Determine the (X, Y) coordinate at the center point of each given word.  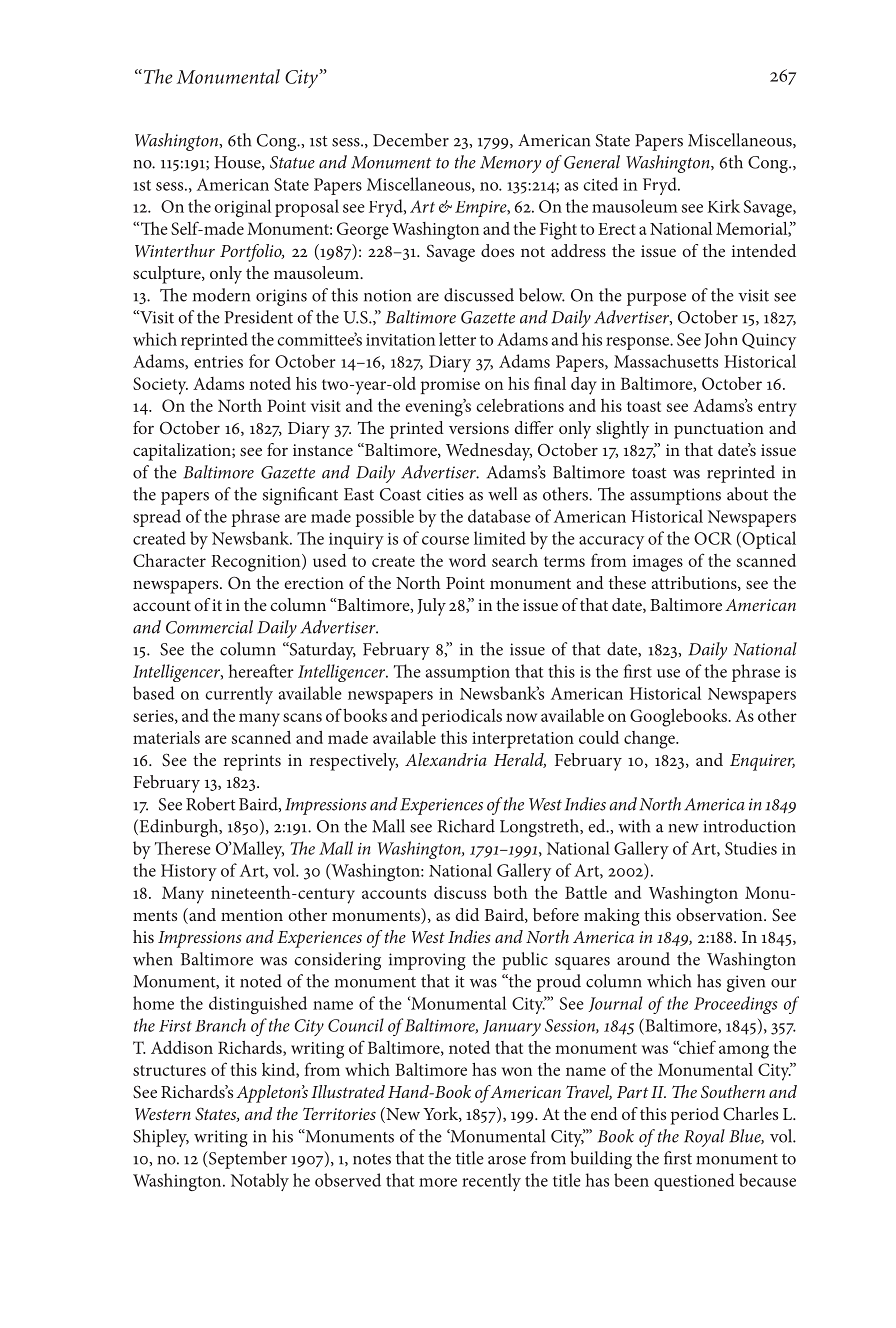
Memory (510, 164)
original (242, 208)
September (247, 1160)
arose (507, 1160)
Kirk (723, 206)
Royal (704, 1138)
